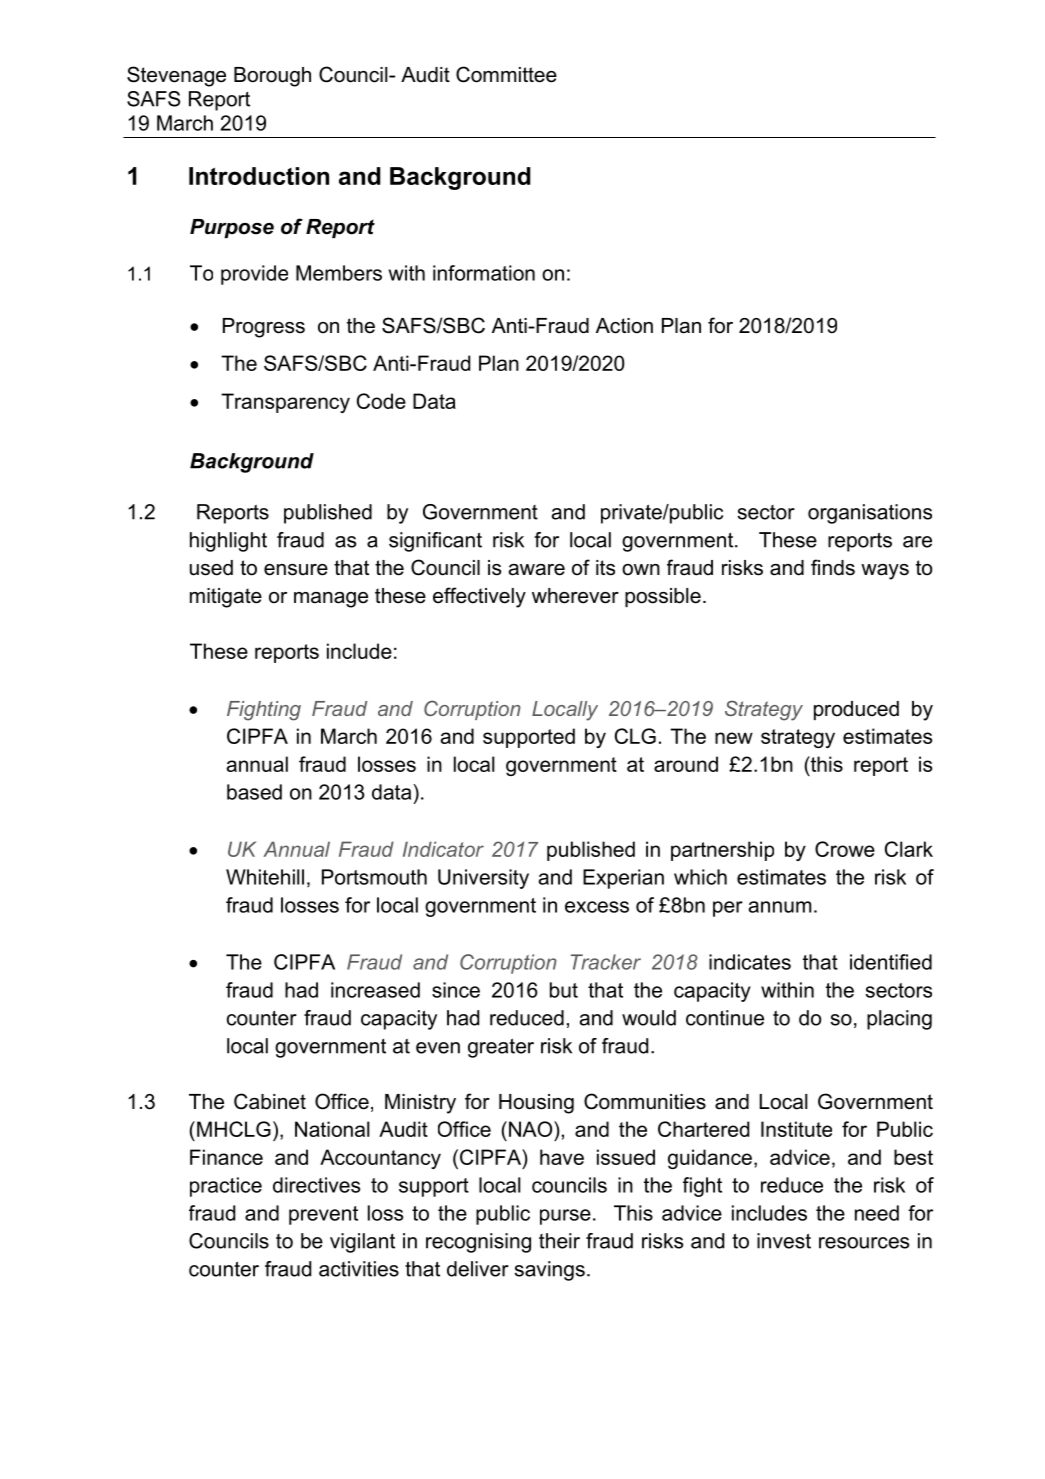  I want to click on Borough, so click(272, 77).
